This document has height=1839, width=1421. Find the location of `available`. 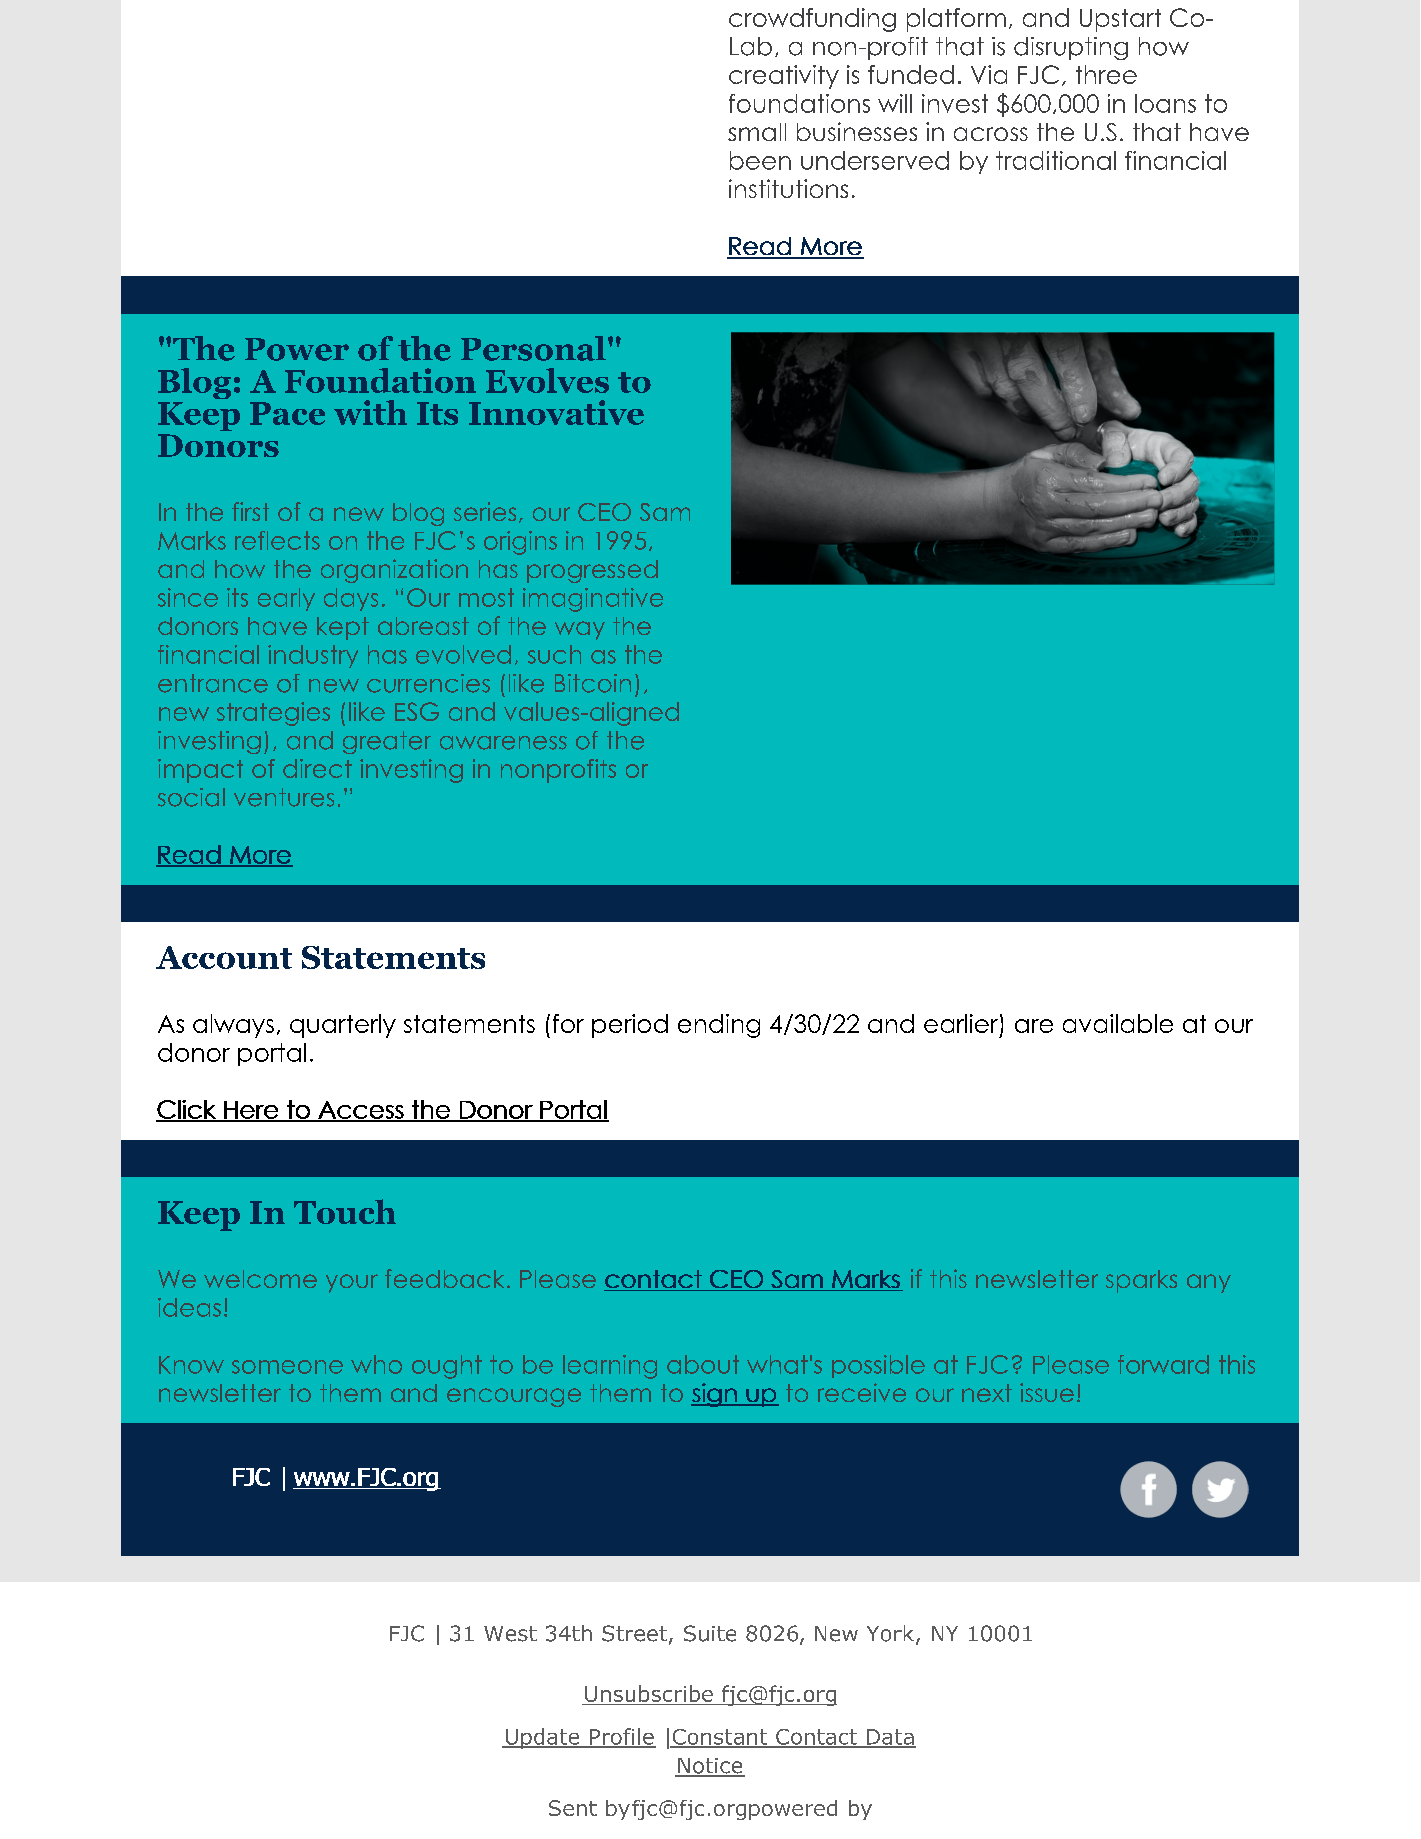

available is located at coordinates (1118, 1023).
